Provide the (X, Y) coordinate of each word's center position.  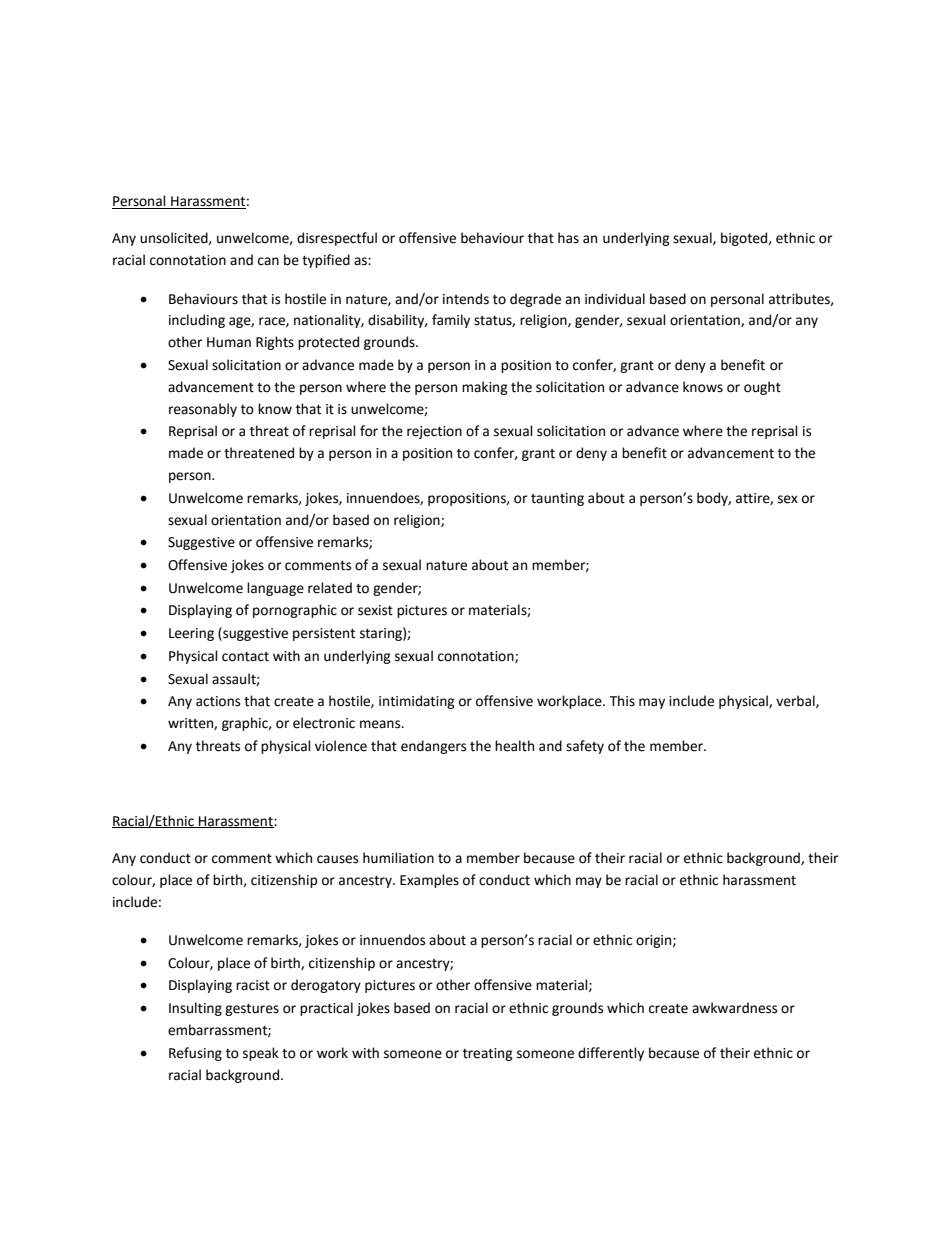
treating (488, 1054)
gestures (252, 1010)
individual (615, 299)
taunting (557, 499)
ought (762, 388)
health (514, 746)
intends (466, 299)
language (275, 589)
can (268, 261)
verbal (796, 701)
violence (341, 746)
